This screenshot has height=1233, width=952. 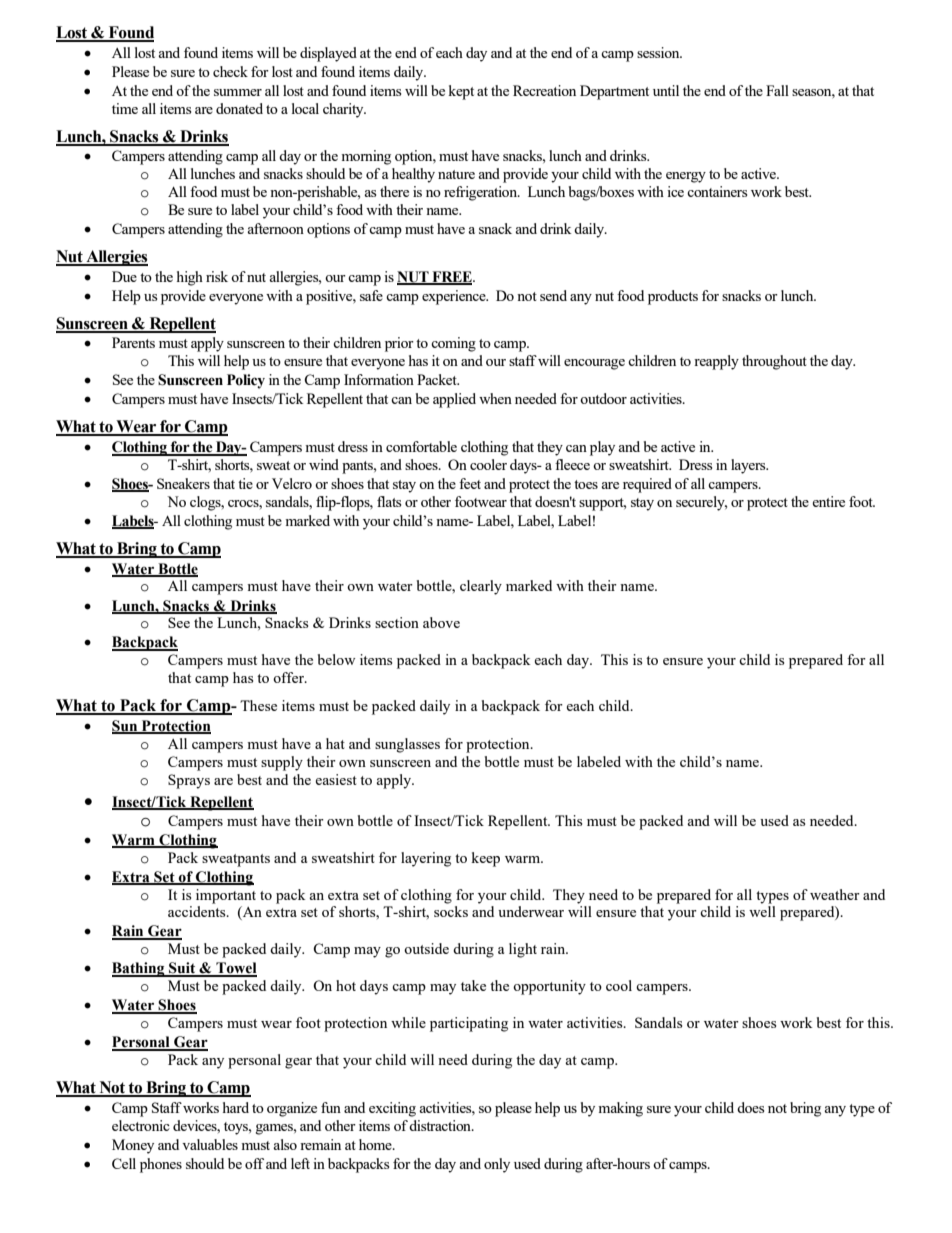 What do you see at coordinates (210, 1144) in the screenshot?
I see `valuables` at bounding box center [210, 1144].
